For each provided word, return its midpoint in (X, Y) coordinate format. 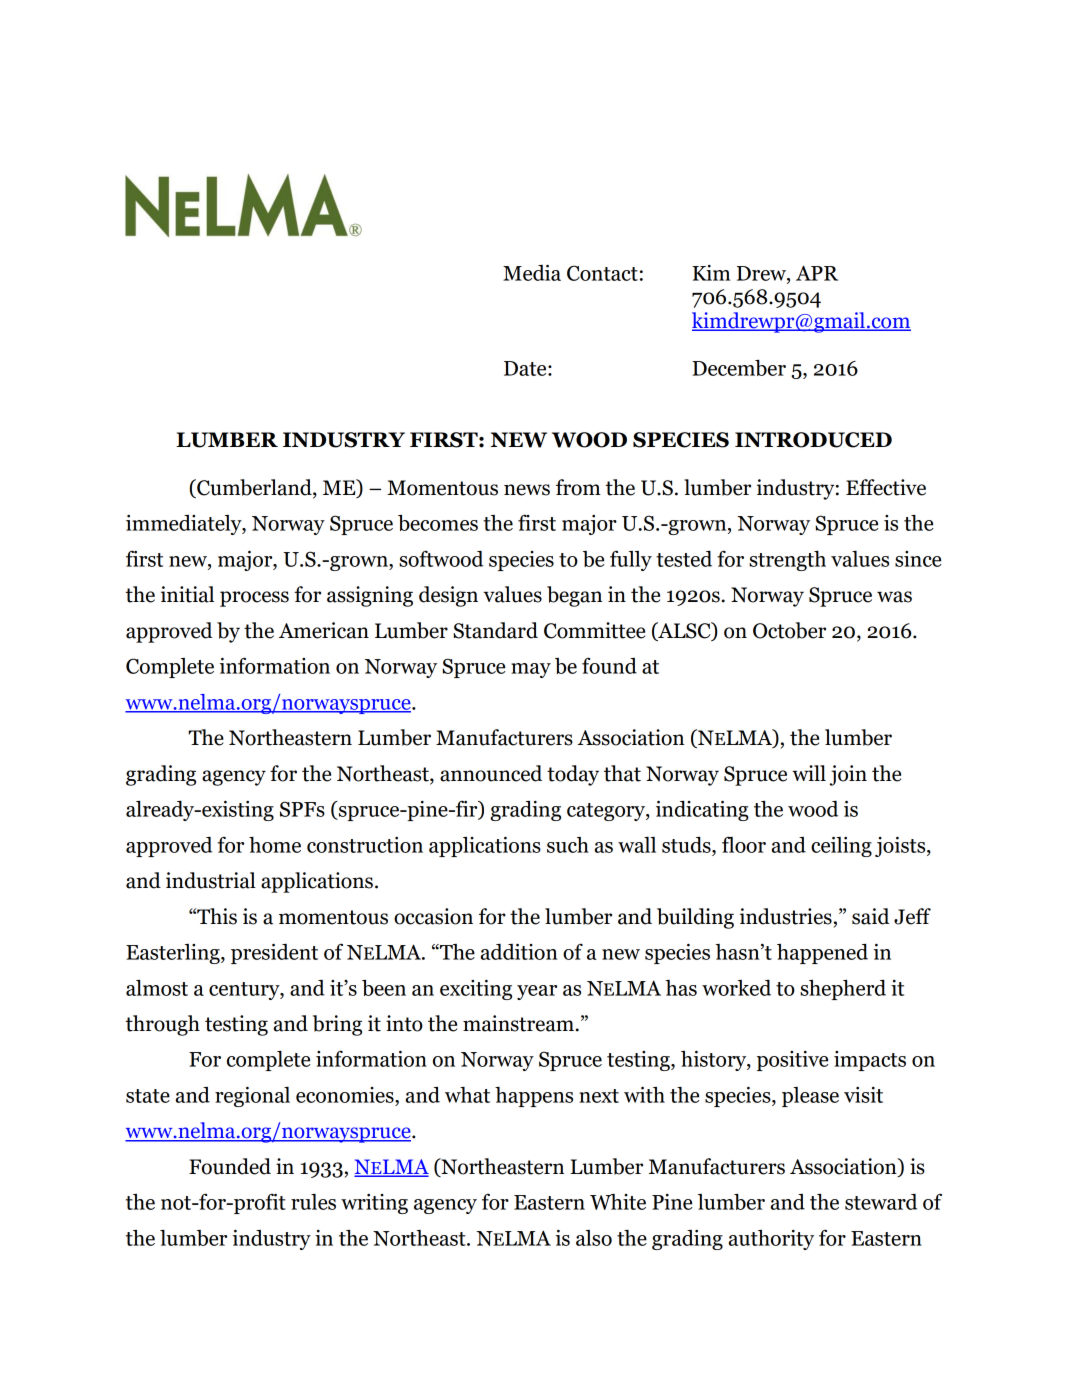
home (275, 845)
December (739, 367)
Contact (602, 273)
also (594, 1238)
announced (491, 773)
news (527, 490)
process (254, 599)
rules (313, 1202)
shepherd (843, 989)
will (809, 773)
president (274, 953)
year (537, 992)
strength (787, 561)
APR (817, 273)
